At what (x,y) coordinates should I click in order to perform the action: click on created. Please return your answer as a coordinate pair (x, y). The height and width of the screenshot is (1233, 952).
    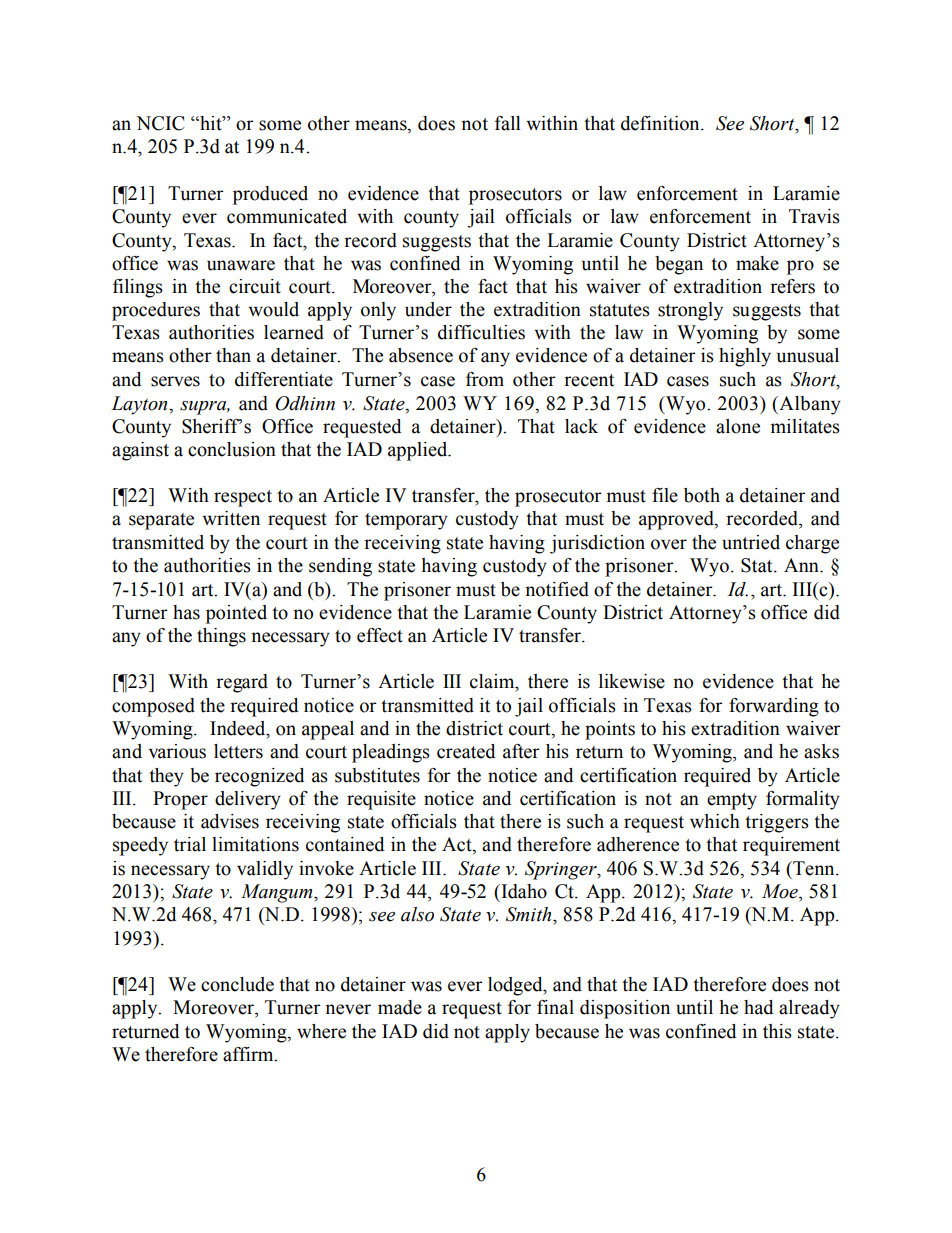
    Looking at the image, I should click on (466, 751).
